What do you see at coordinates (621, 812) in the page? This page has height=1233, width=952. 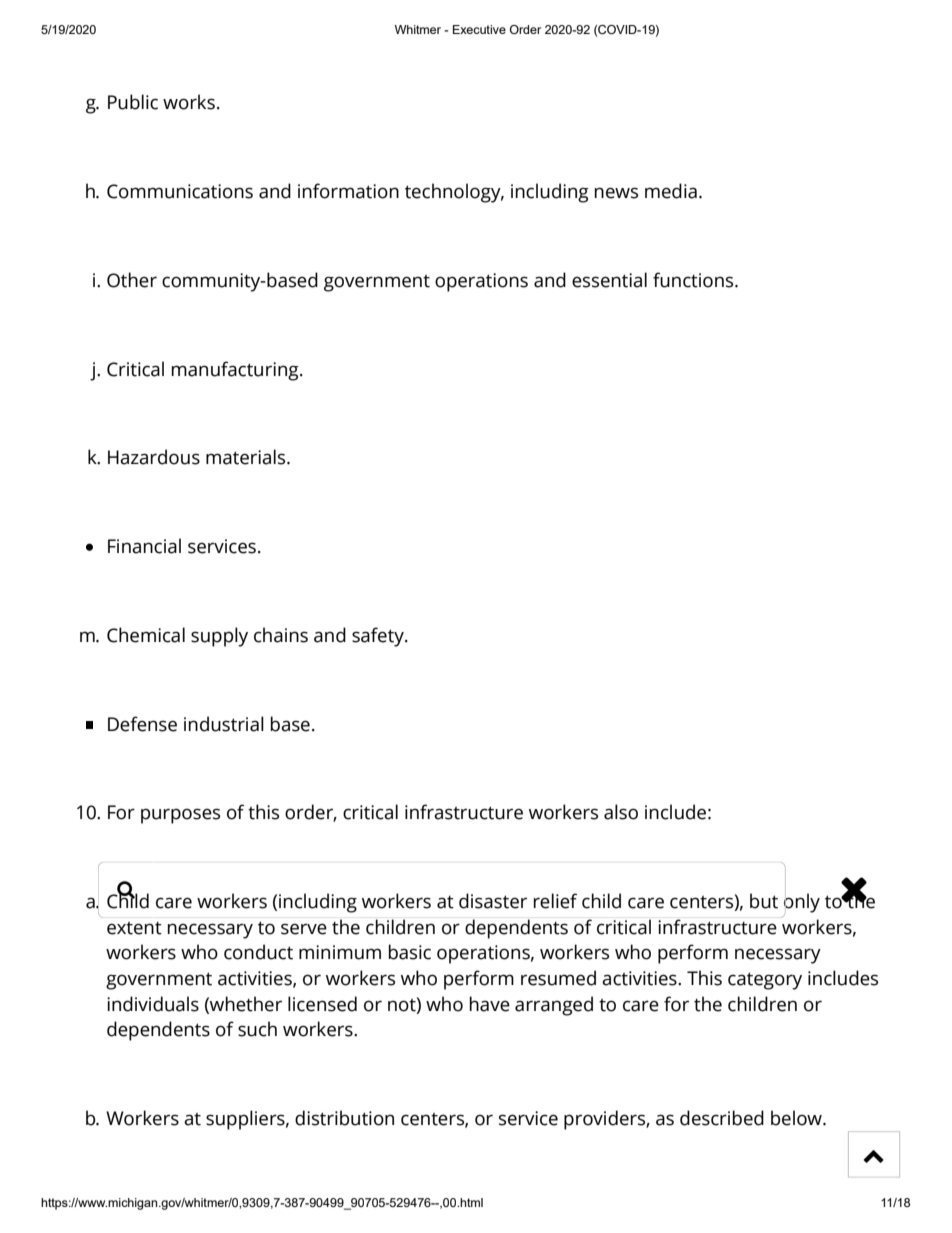 I see `also` at bounding box center [621, 812].
